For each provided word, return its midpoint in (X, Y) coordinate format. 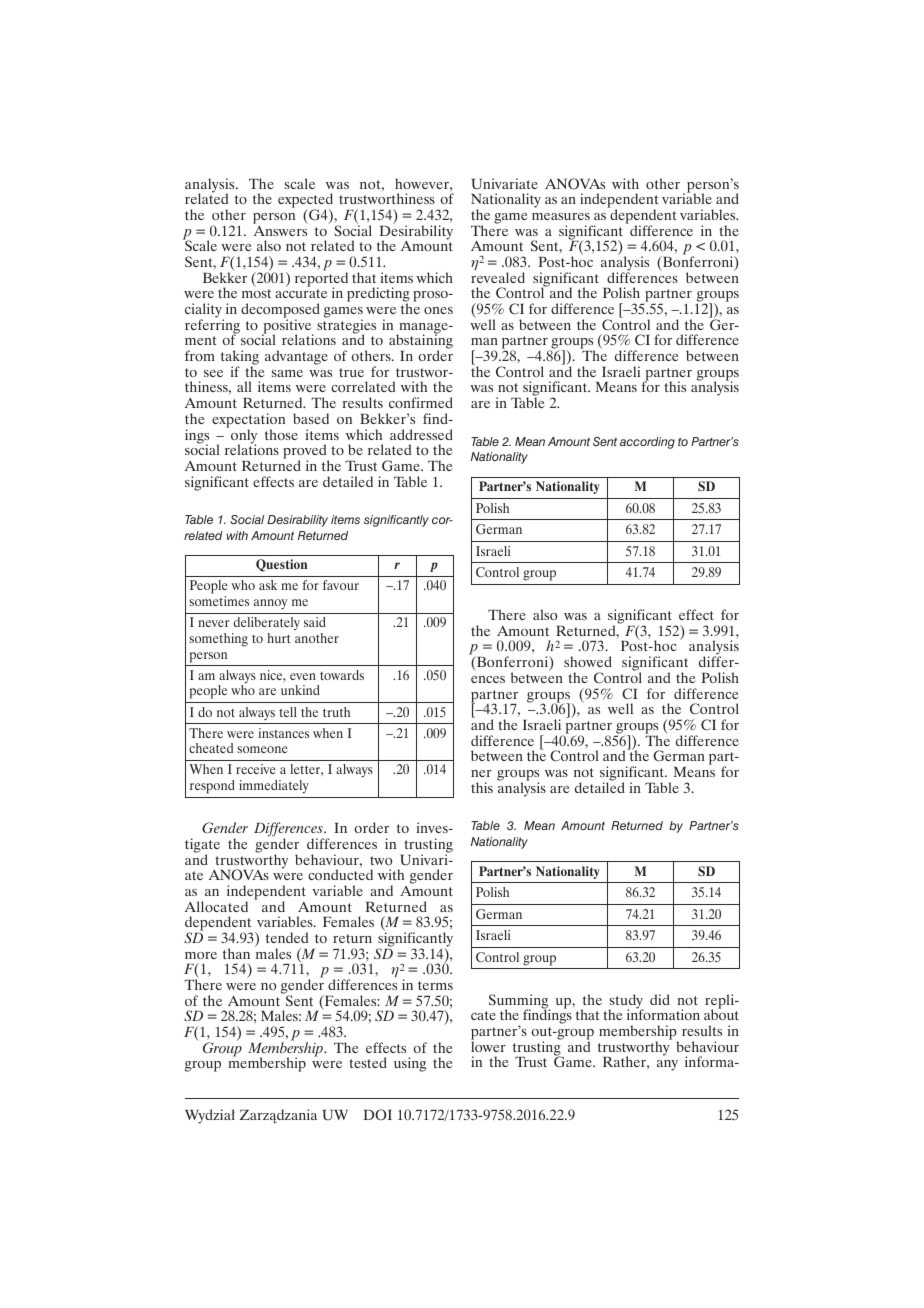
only (244, 437)
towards (342, 675)
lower (488, 1045)
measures (561, 216)
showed (588, 661)
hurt (279, 638)
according (647, 443)
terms (435, 985)
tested (368, 1062)
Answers (280, 229)
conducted (340, 874)
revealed (498, 277)
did (660, 999)
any (667, 1065)
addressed (421, 434)
